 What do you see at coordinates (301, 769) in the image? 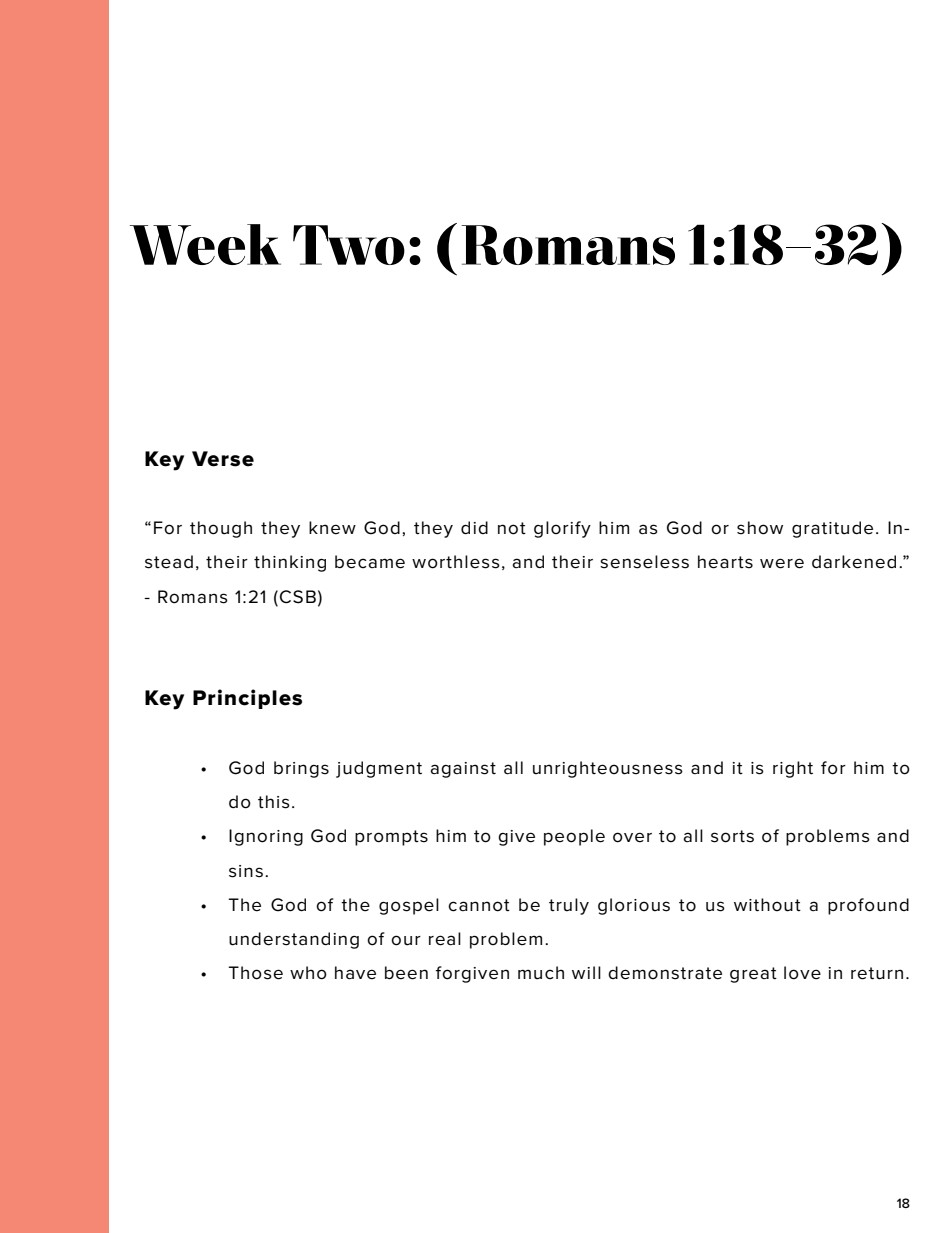
I see `brings` at bounding box center [301, 769].
